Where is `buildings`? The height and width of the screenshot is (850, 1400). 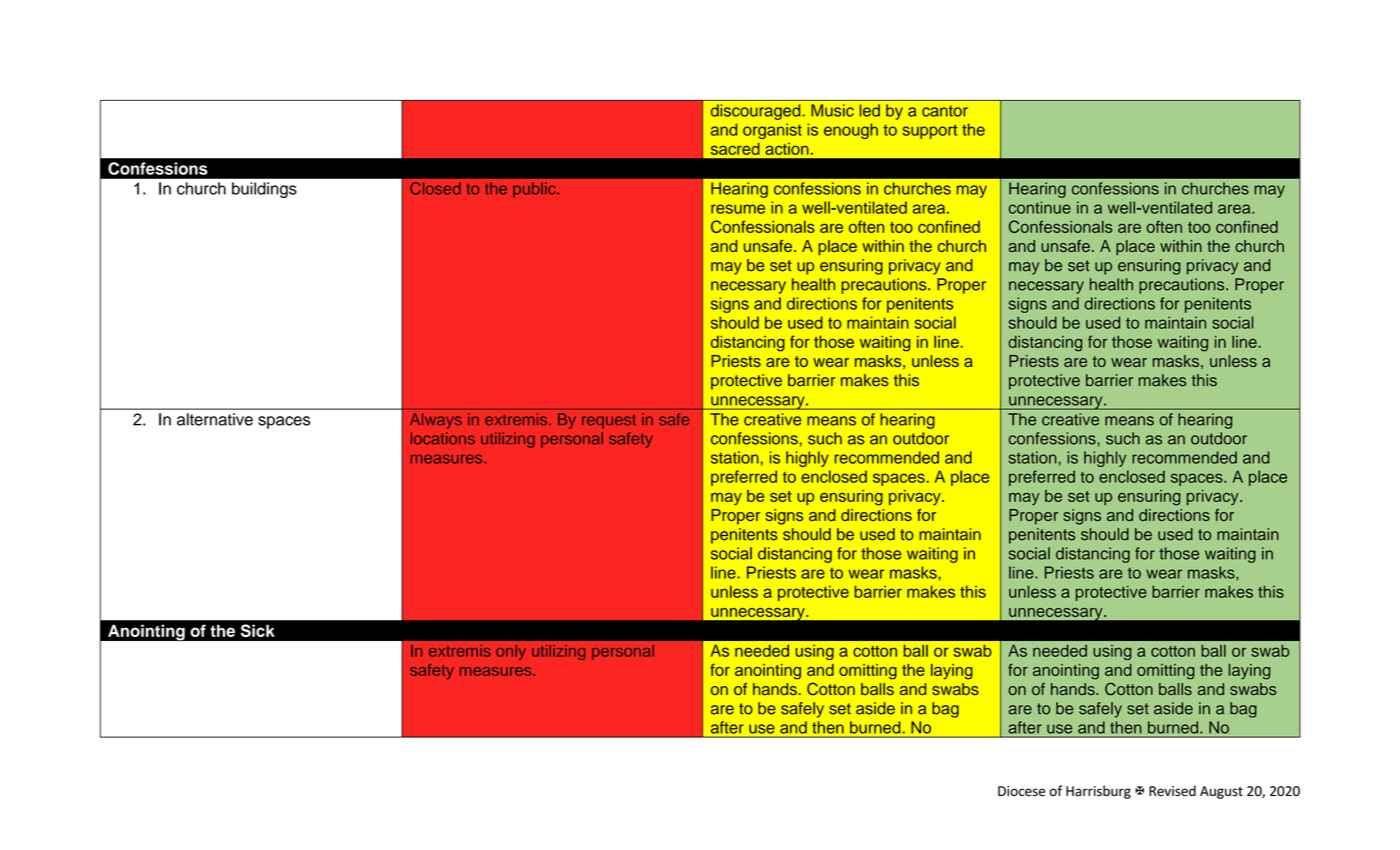
buildings is located at coordinates (264, 190).
